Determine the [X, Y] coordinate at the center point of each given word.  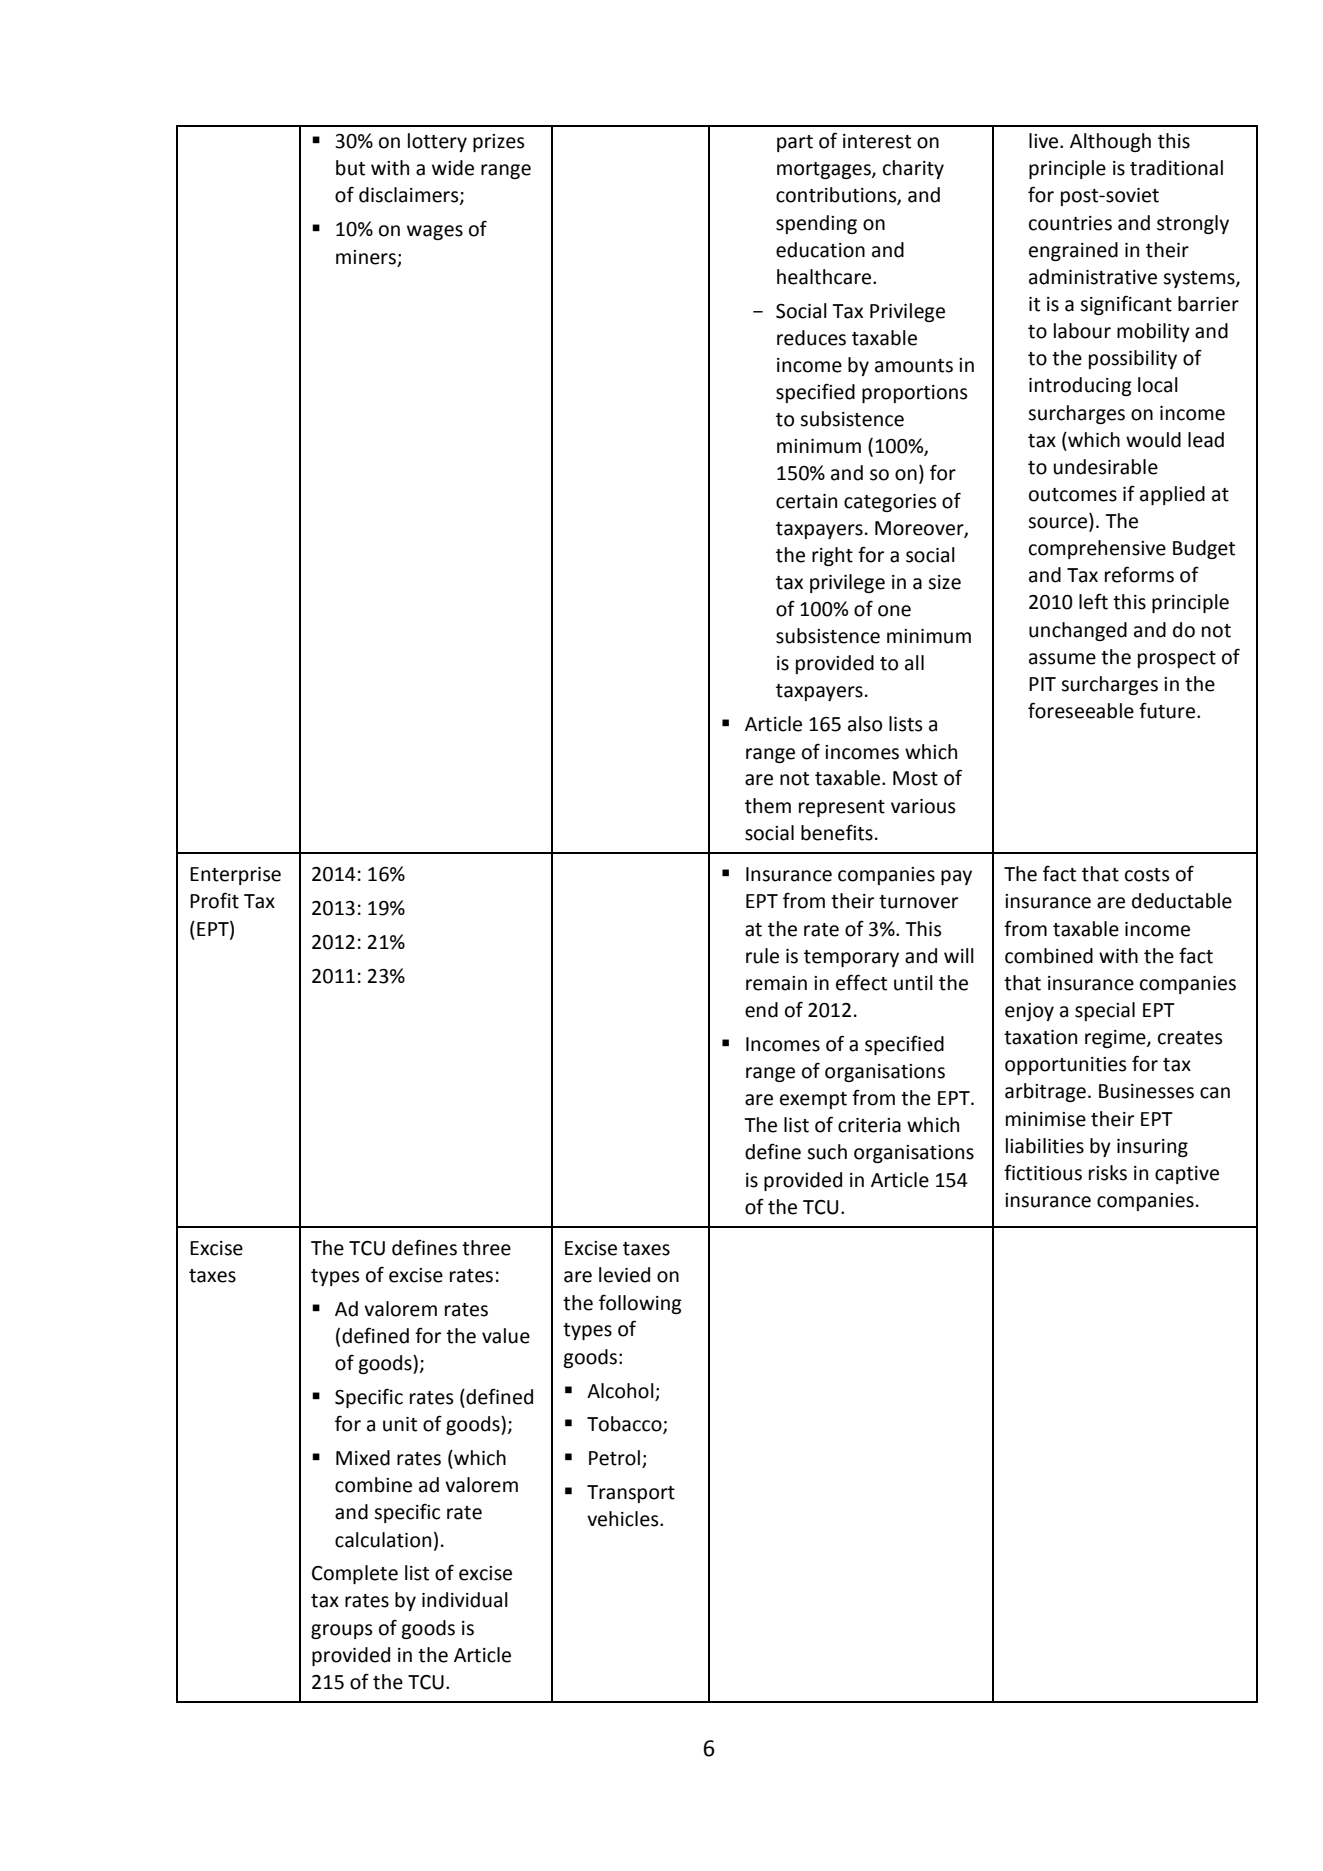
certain [806, 501]
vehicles [624, 1519]
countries [1070, 223]
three [486, 1248]
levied [624, 1275]
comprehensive [1097, 549]
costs [1147, 875]
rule [762, 956]
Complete [355, 1574]
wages [435, 232]
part [795, 143]
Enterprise [235, 876]
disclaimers [410, 196]
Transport [631, 1494]
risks [1108, 1173]
